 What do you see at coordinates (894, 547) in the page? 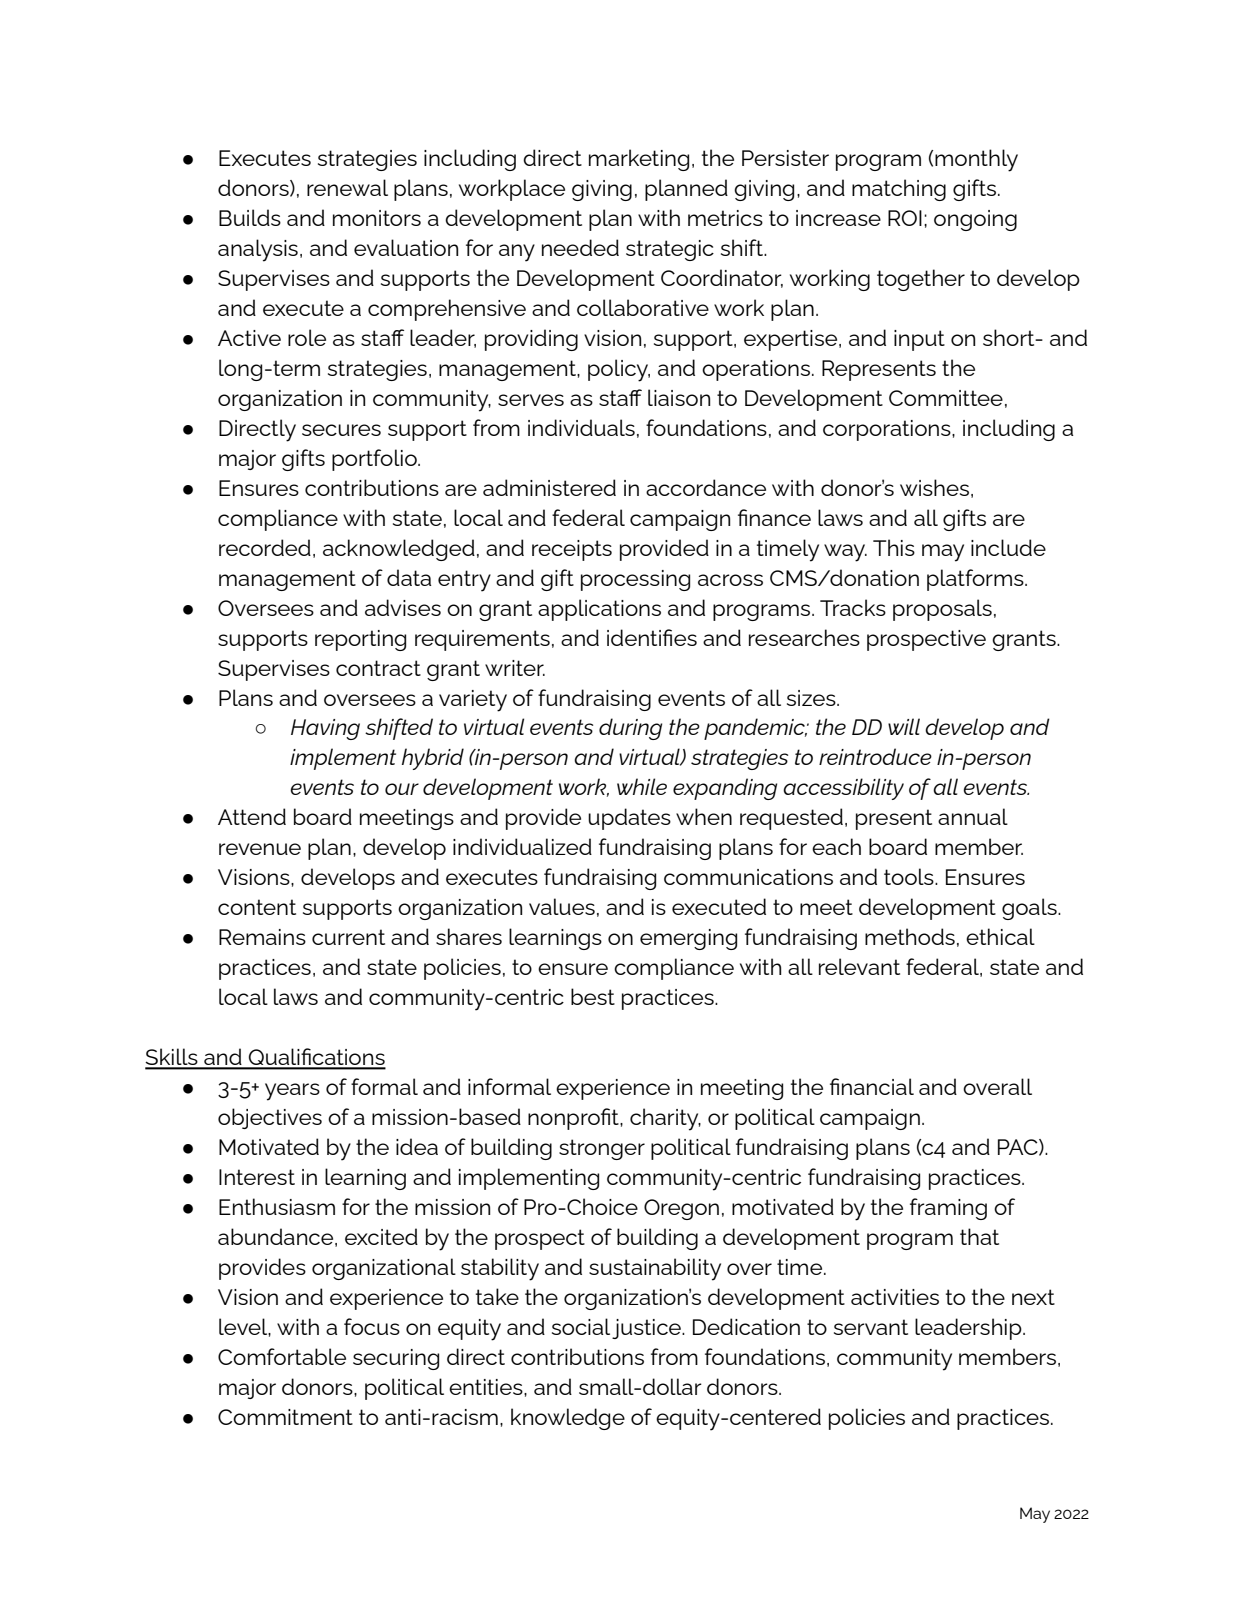
I see `This` at bounding box center [894, 547].
